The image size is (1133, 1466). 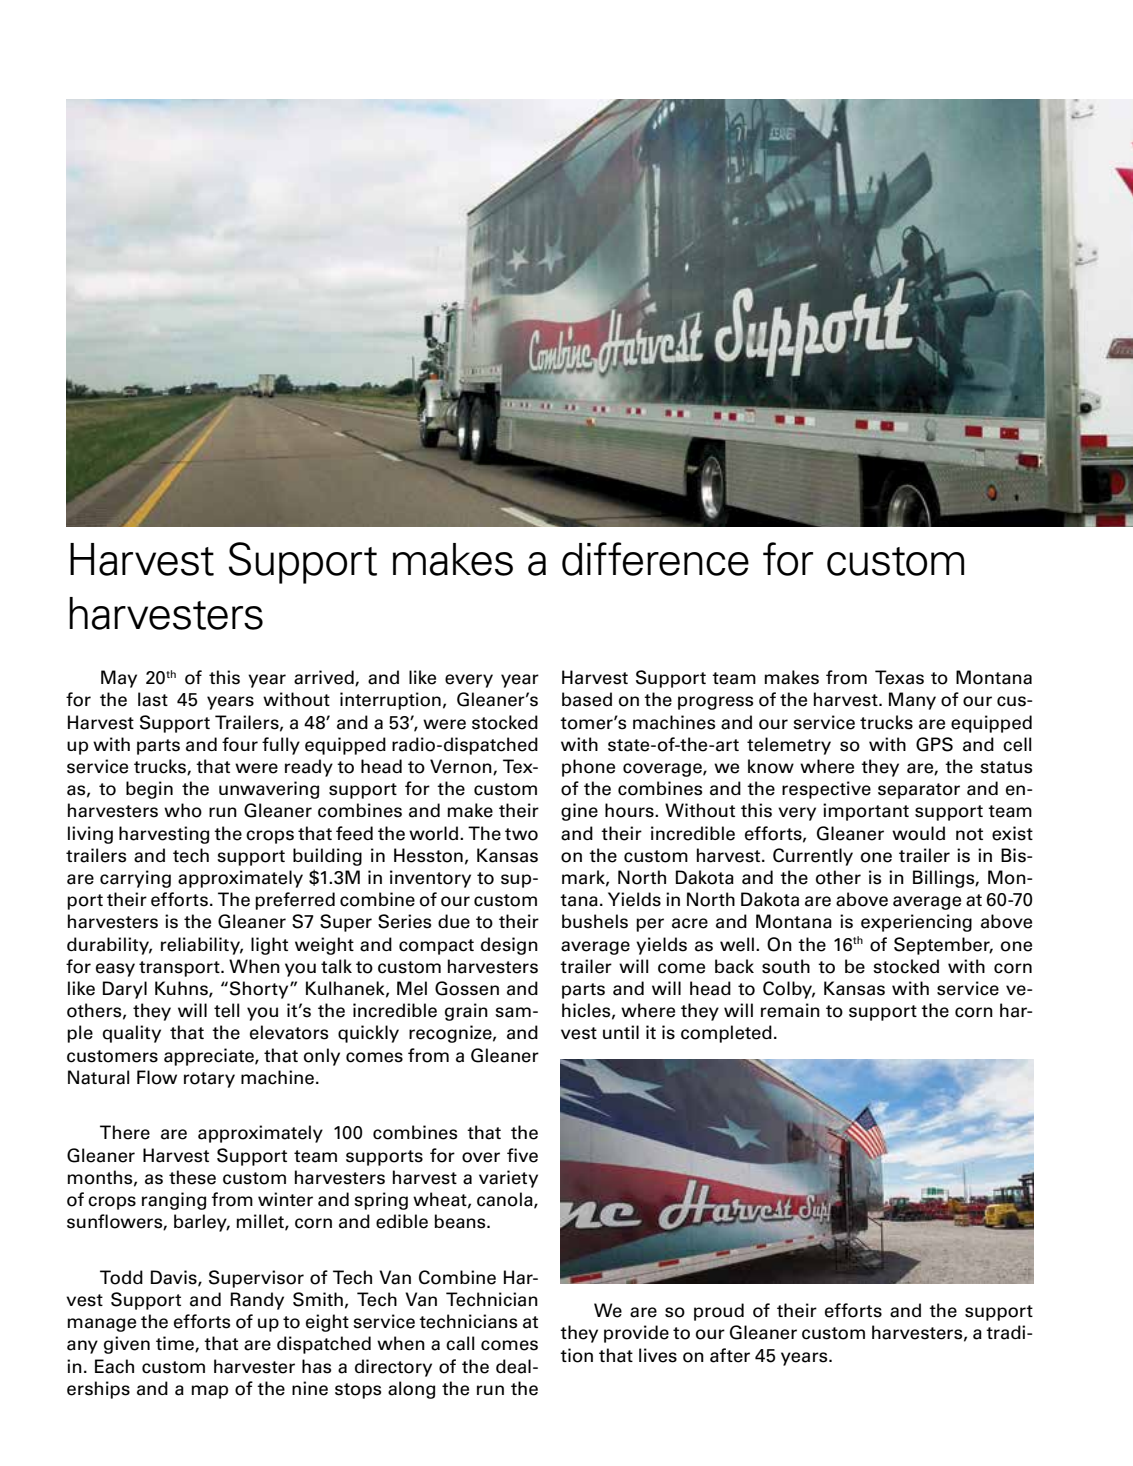 I want to click on difference, so click(x=655, y=559).
